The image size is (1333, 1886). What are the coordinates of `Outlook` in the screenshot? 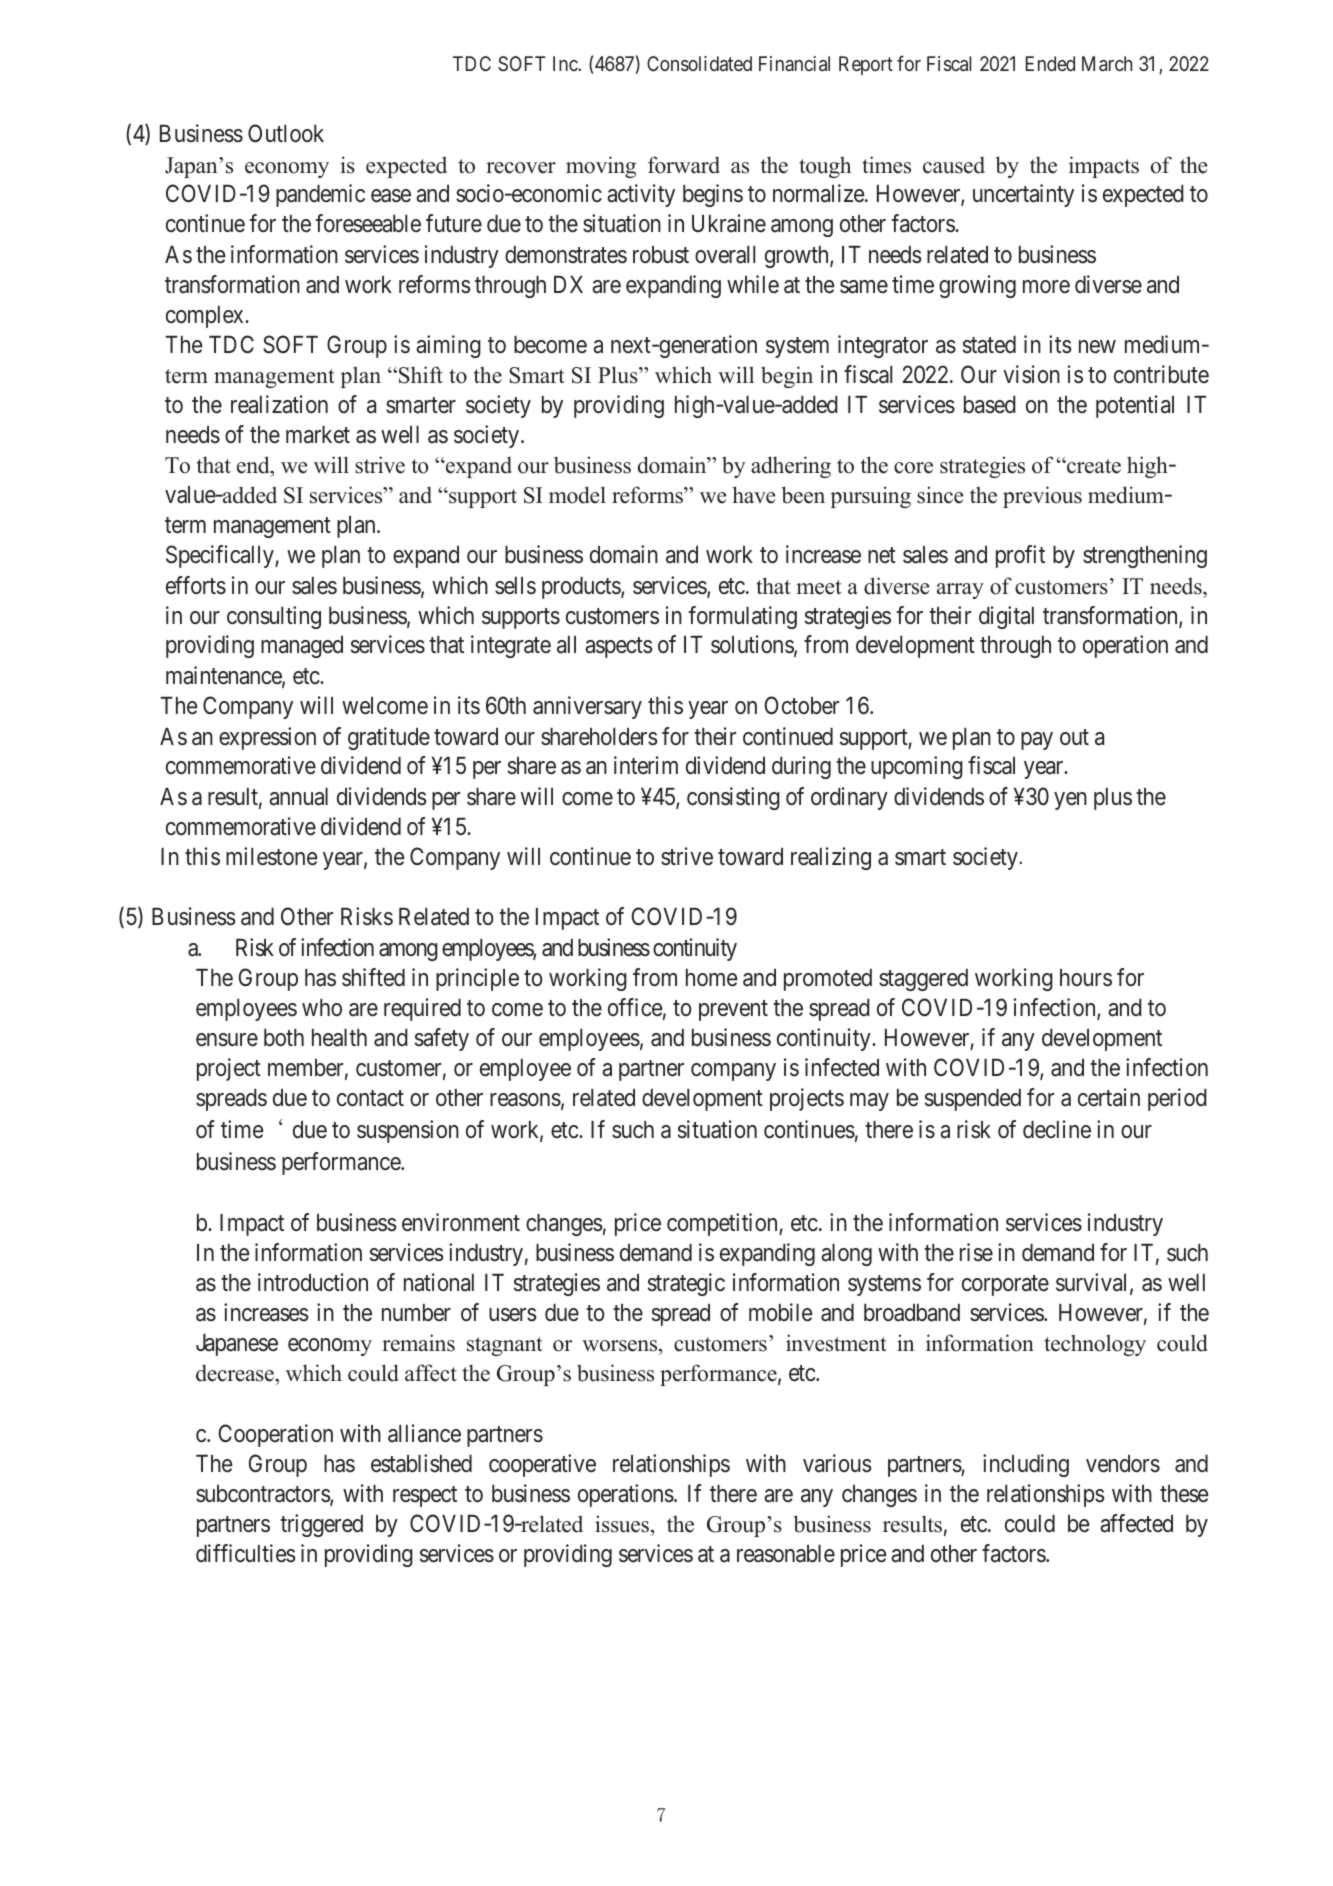 It's located at (286, 133).
